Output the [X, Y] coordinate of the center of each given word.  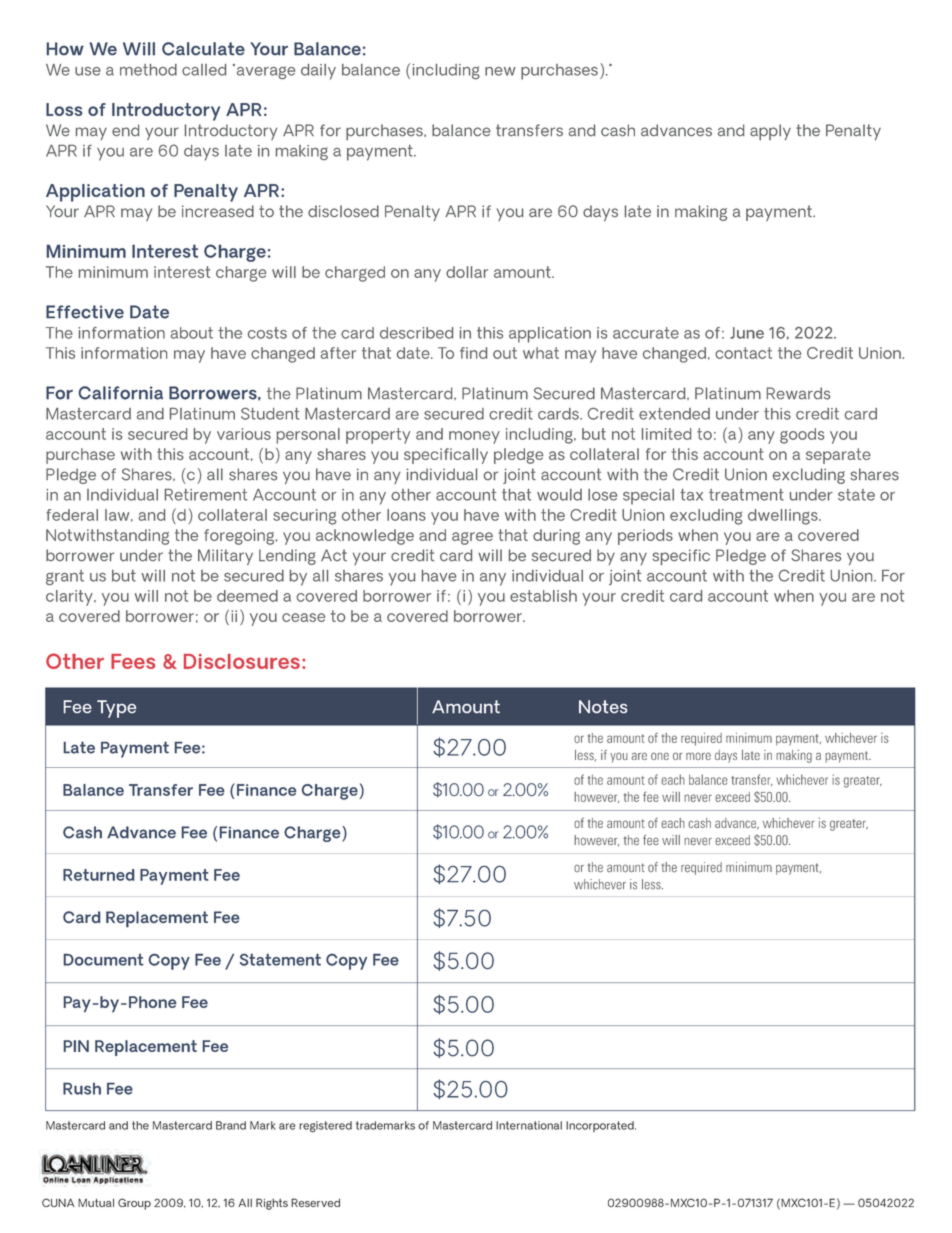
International [529, 1125]
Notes [603, 706]
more [698, 756]
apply [770, 132]
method [148, 70]
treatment [746, 495]
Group [134, 1204]
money [474, 437]
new [500, 71]
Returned [98, 875]
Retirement [206, 495]
